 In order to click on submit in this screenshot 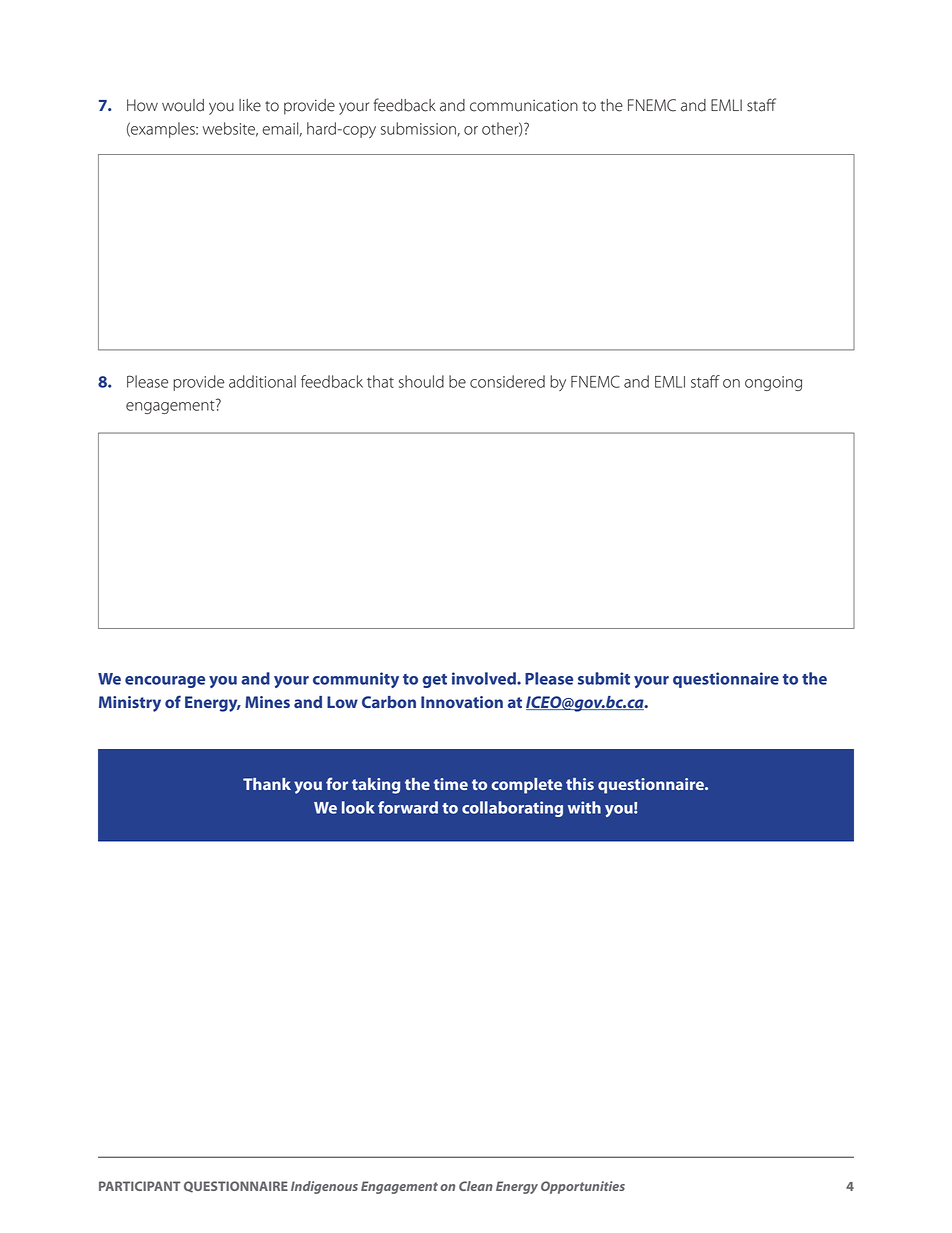, I will do `click(604, 678)`.
